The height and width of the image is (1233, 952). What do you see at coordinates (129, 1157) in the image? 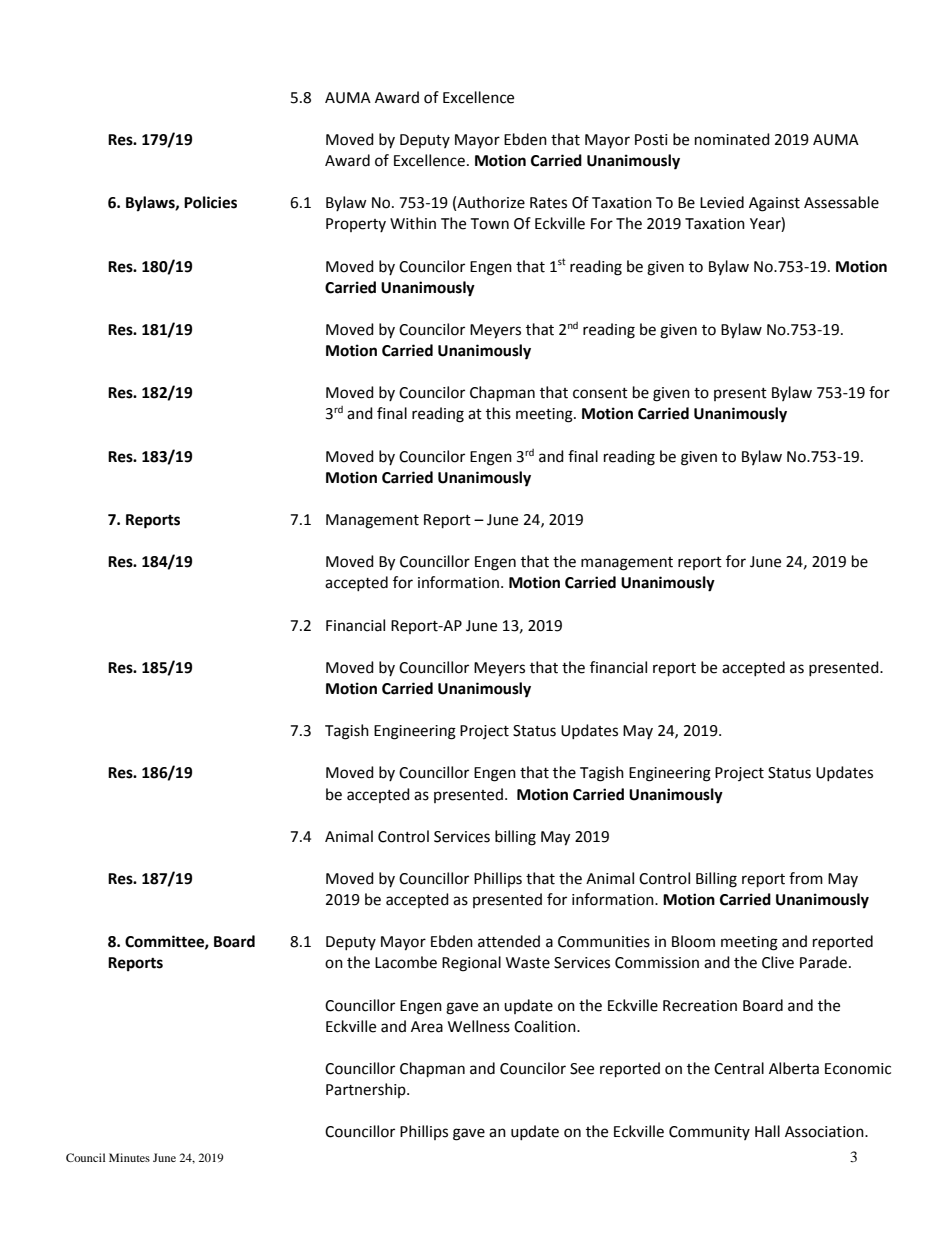
I see `Minutes` at bounding box center [129, 1157].
